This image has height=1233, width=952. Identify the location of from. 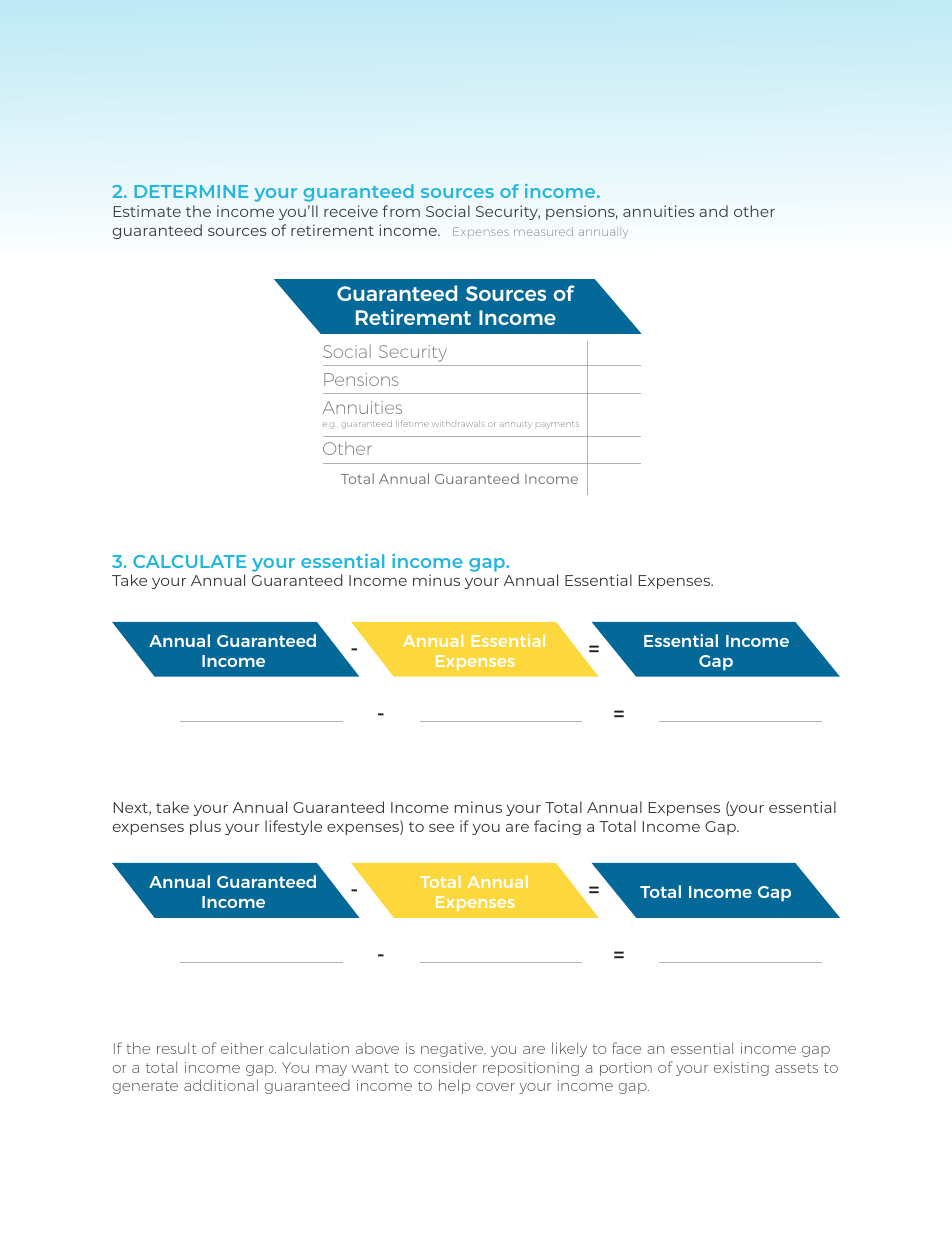
(401, 211).
